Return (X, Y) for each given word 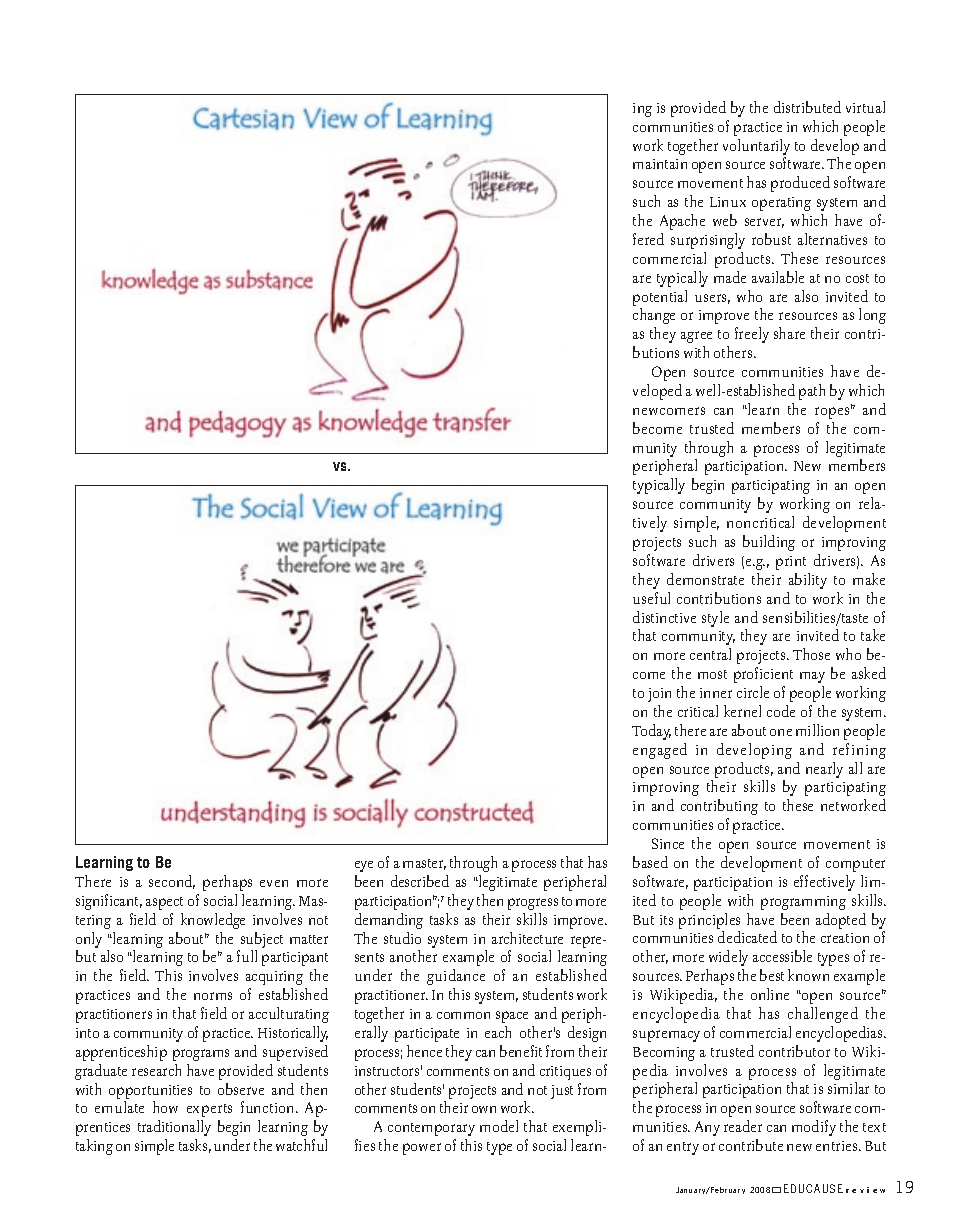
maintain (660, 164)
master (424, 864)
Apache (682, 222)
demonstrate (705, 579)
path (812, 392)
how (165, 1107)
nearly (824, 770)
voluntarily (756, 148)
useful (651, 598)
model (499, 1126)
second (172, 882)
